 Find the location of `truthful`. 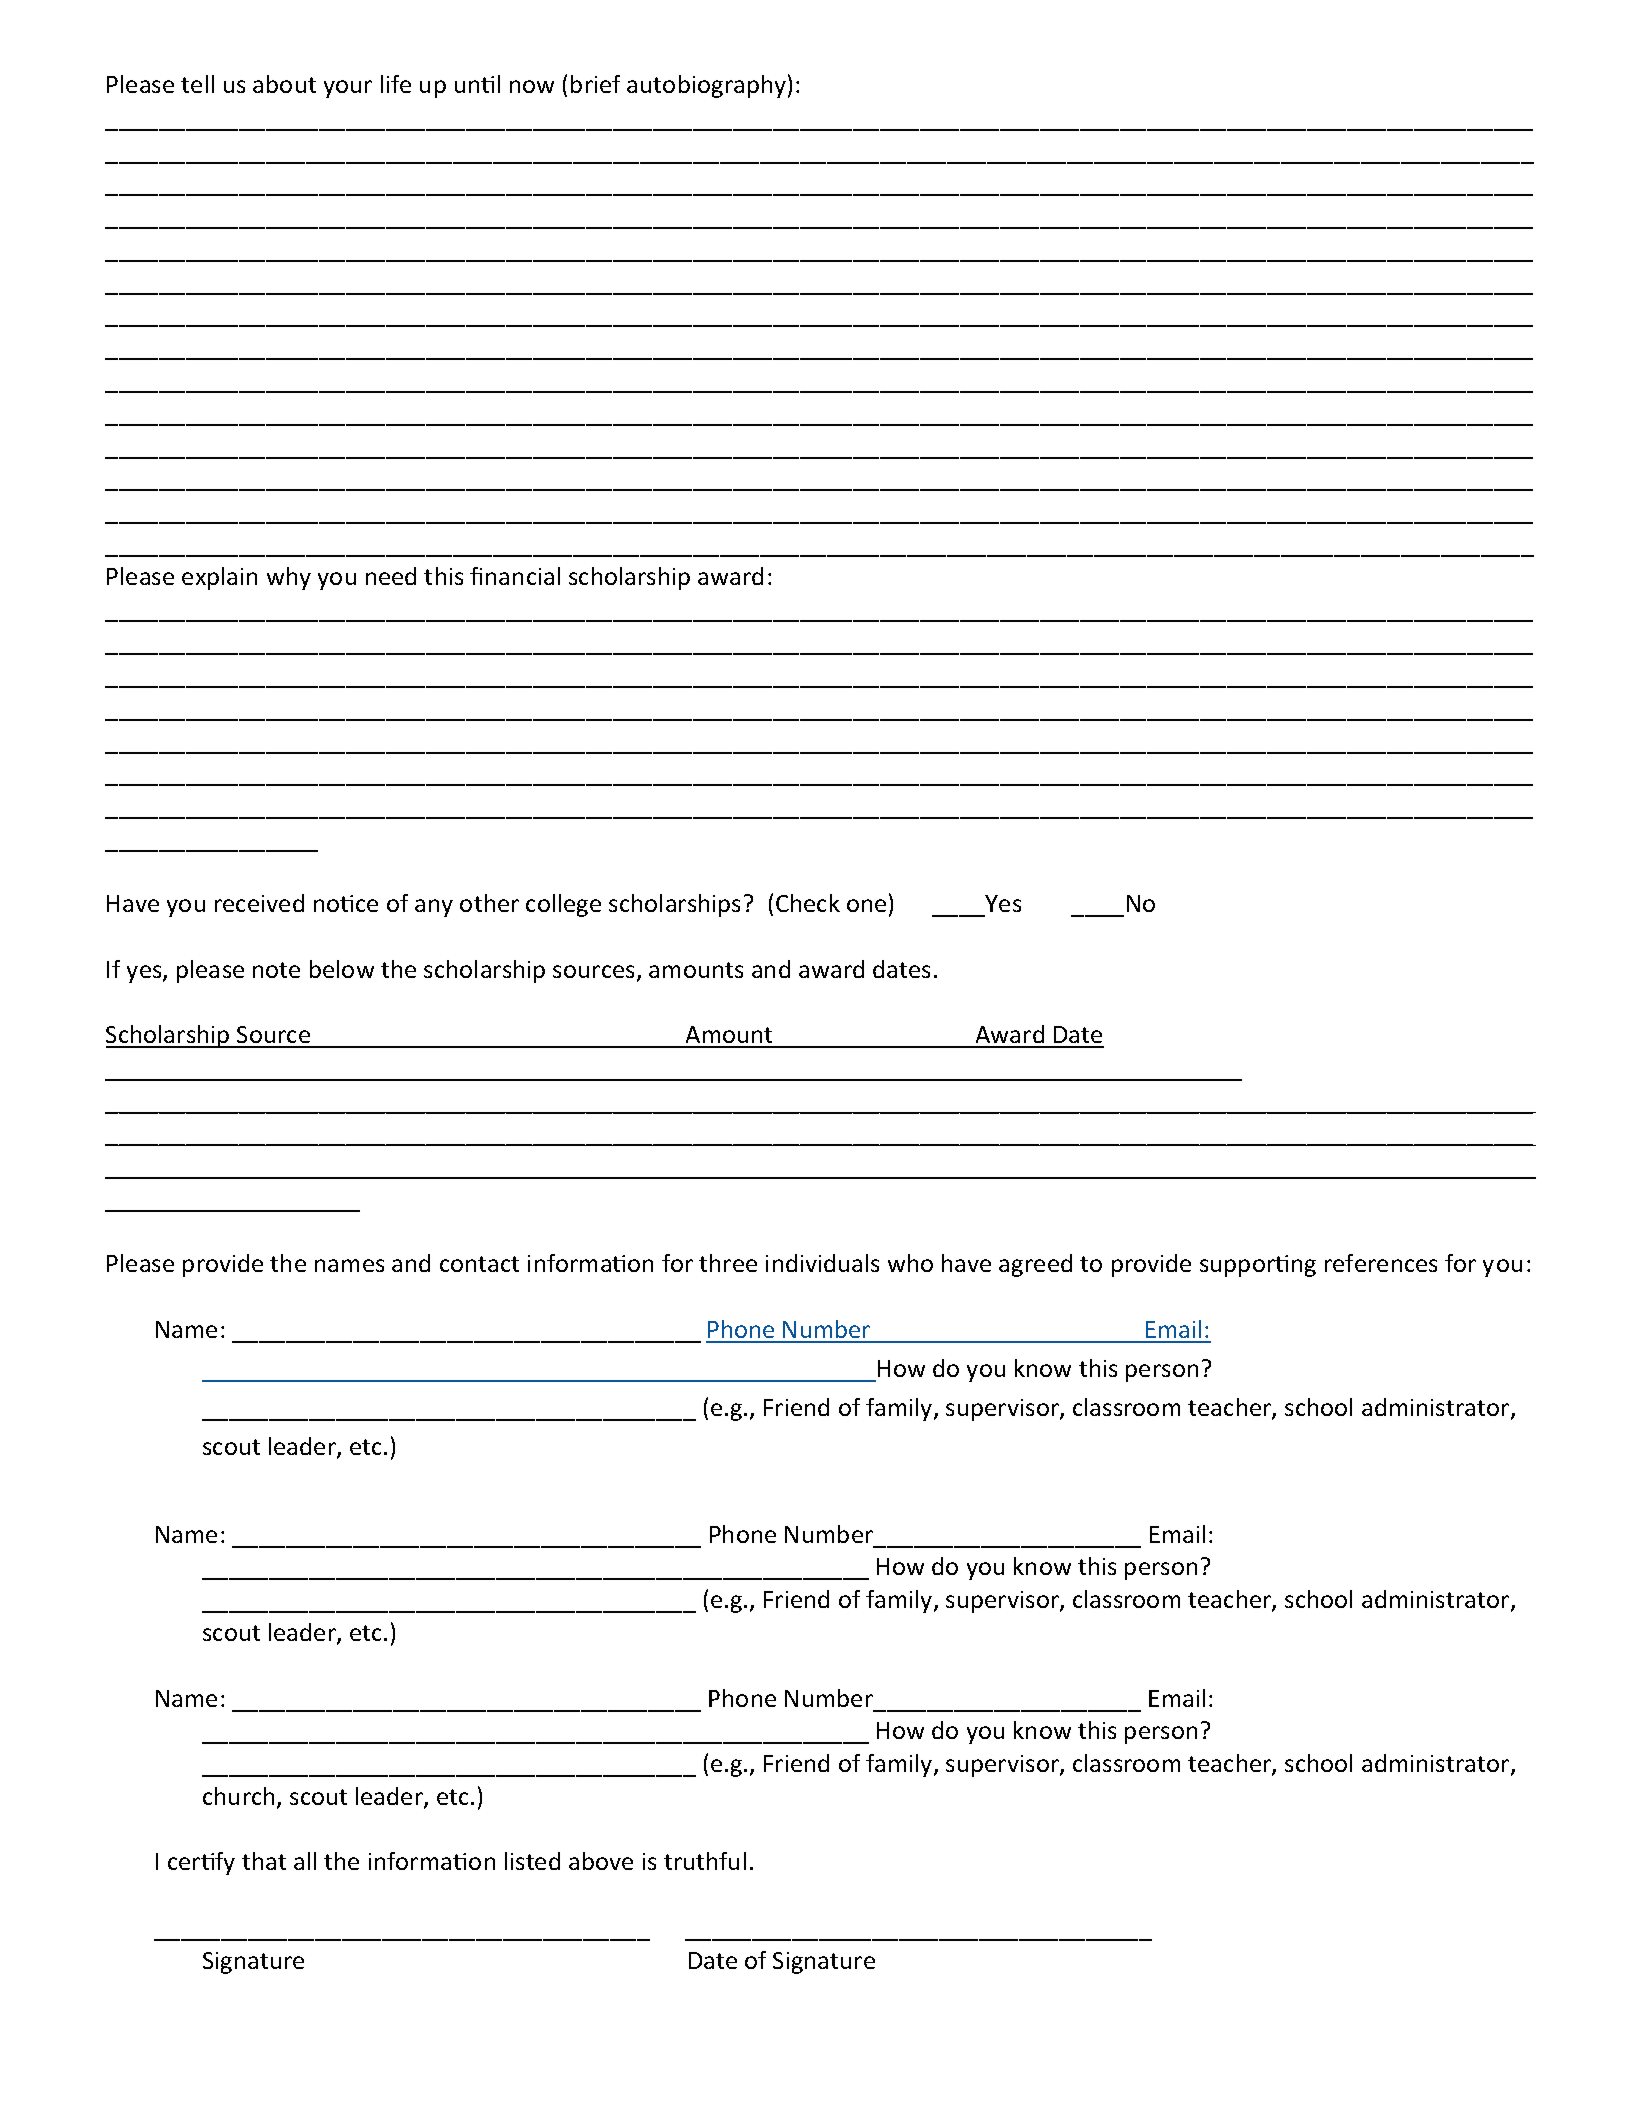

truthful is located at coordinates (705, 1861).
